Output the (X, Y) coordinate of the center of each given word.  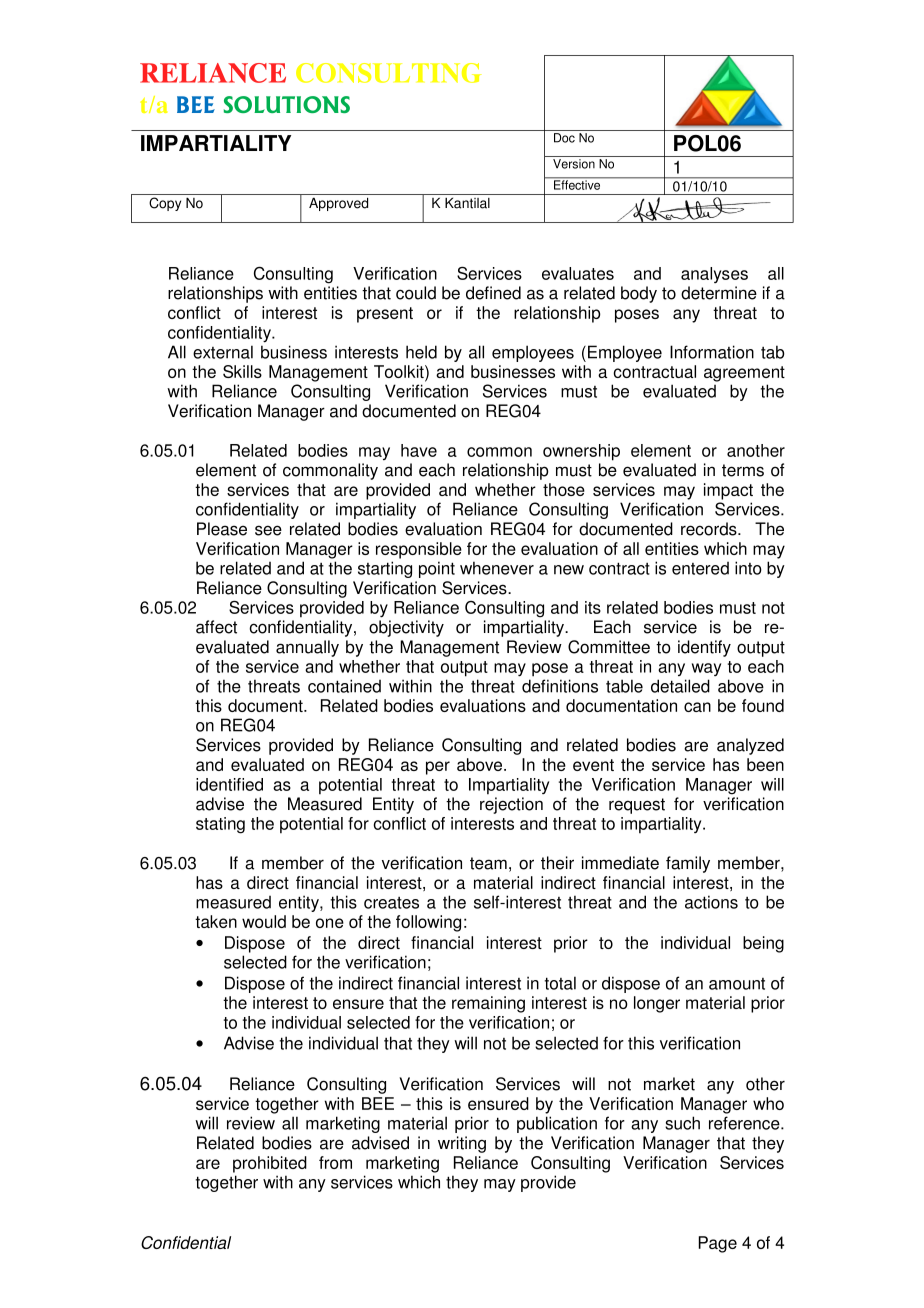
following (428, 923)
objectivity (406, 628)
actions (711, 902)
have (419, 450)
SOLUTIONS (287, 104)
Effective (577, 184)
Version (574, 164)
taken (216, 921)
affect (216, 627)
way (706, 669)
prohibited (270, 1164)
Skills (242, 371)
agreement (744, 374)
